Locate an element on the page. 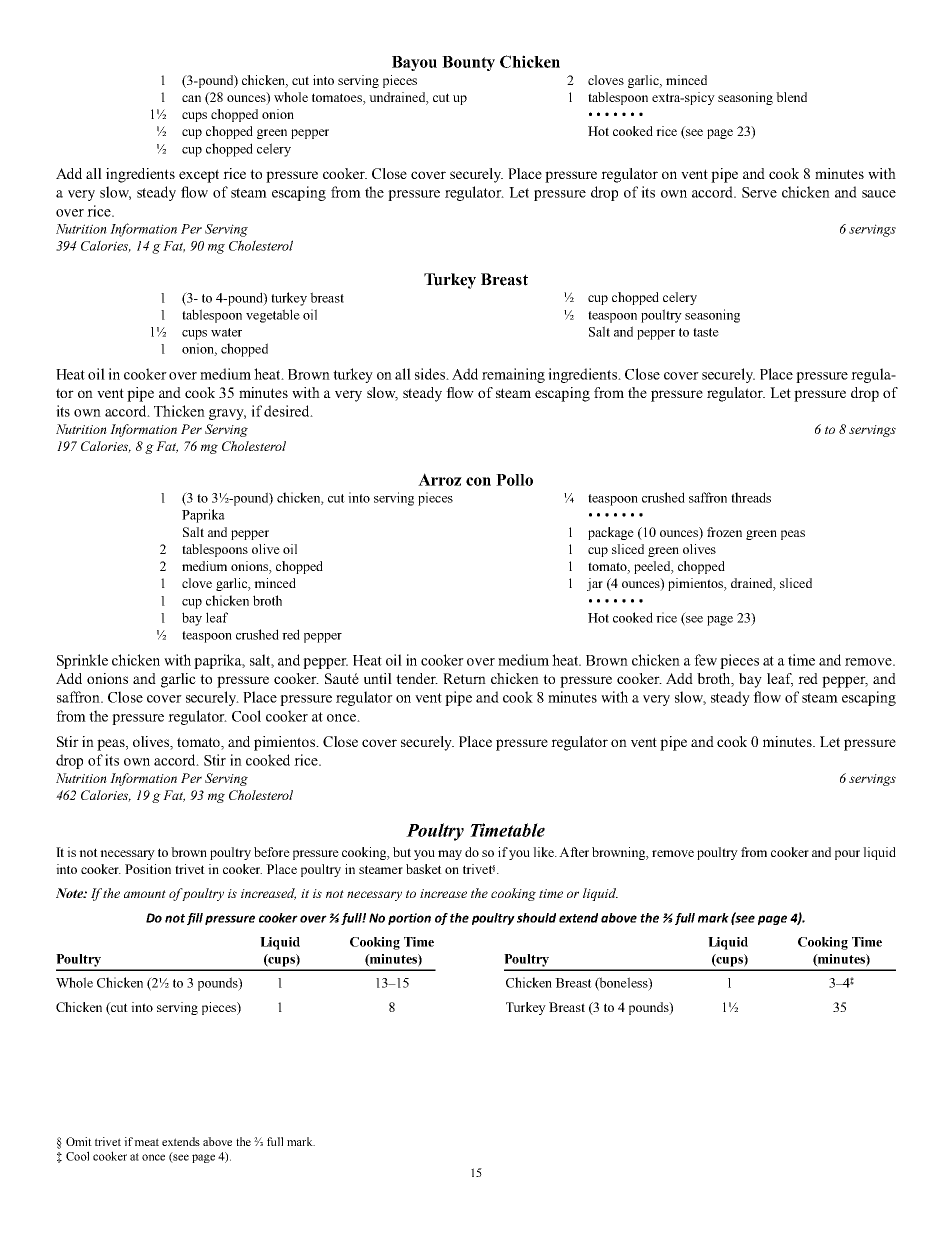 The image size is (952, 1233). Bounty is located at coordinates (468, 63).
